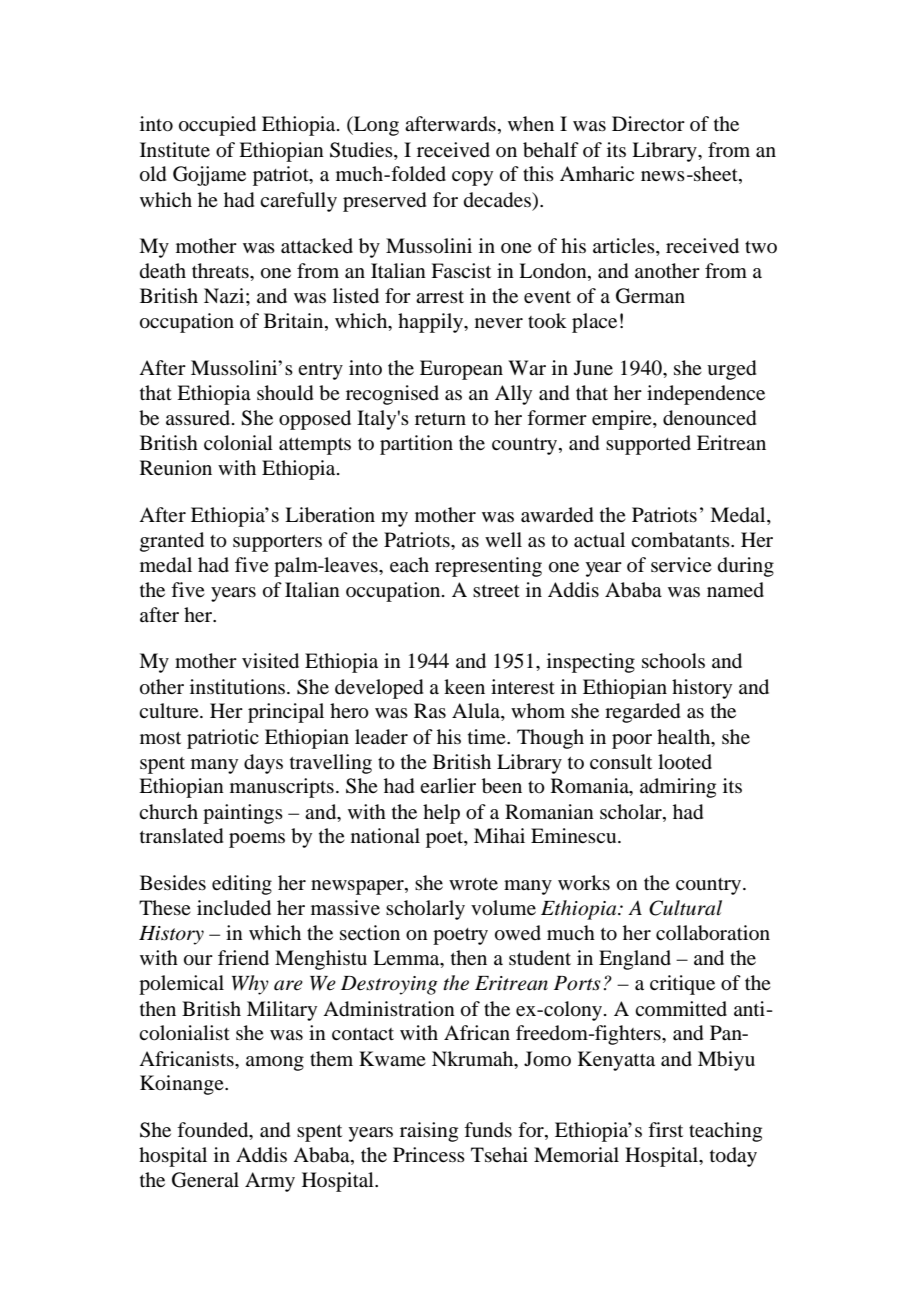 The height and width of the document is (1308, 924). What do you see at coordinates (441, 814) in the document?
I see `help` at bounding box center [441, 814].
